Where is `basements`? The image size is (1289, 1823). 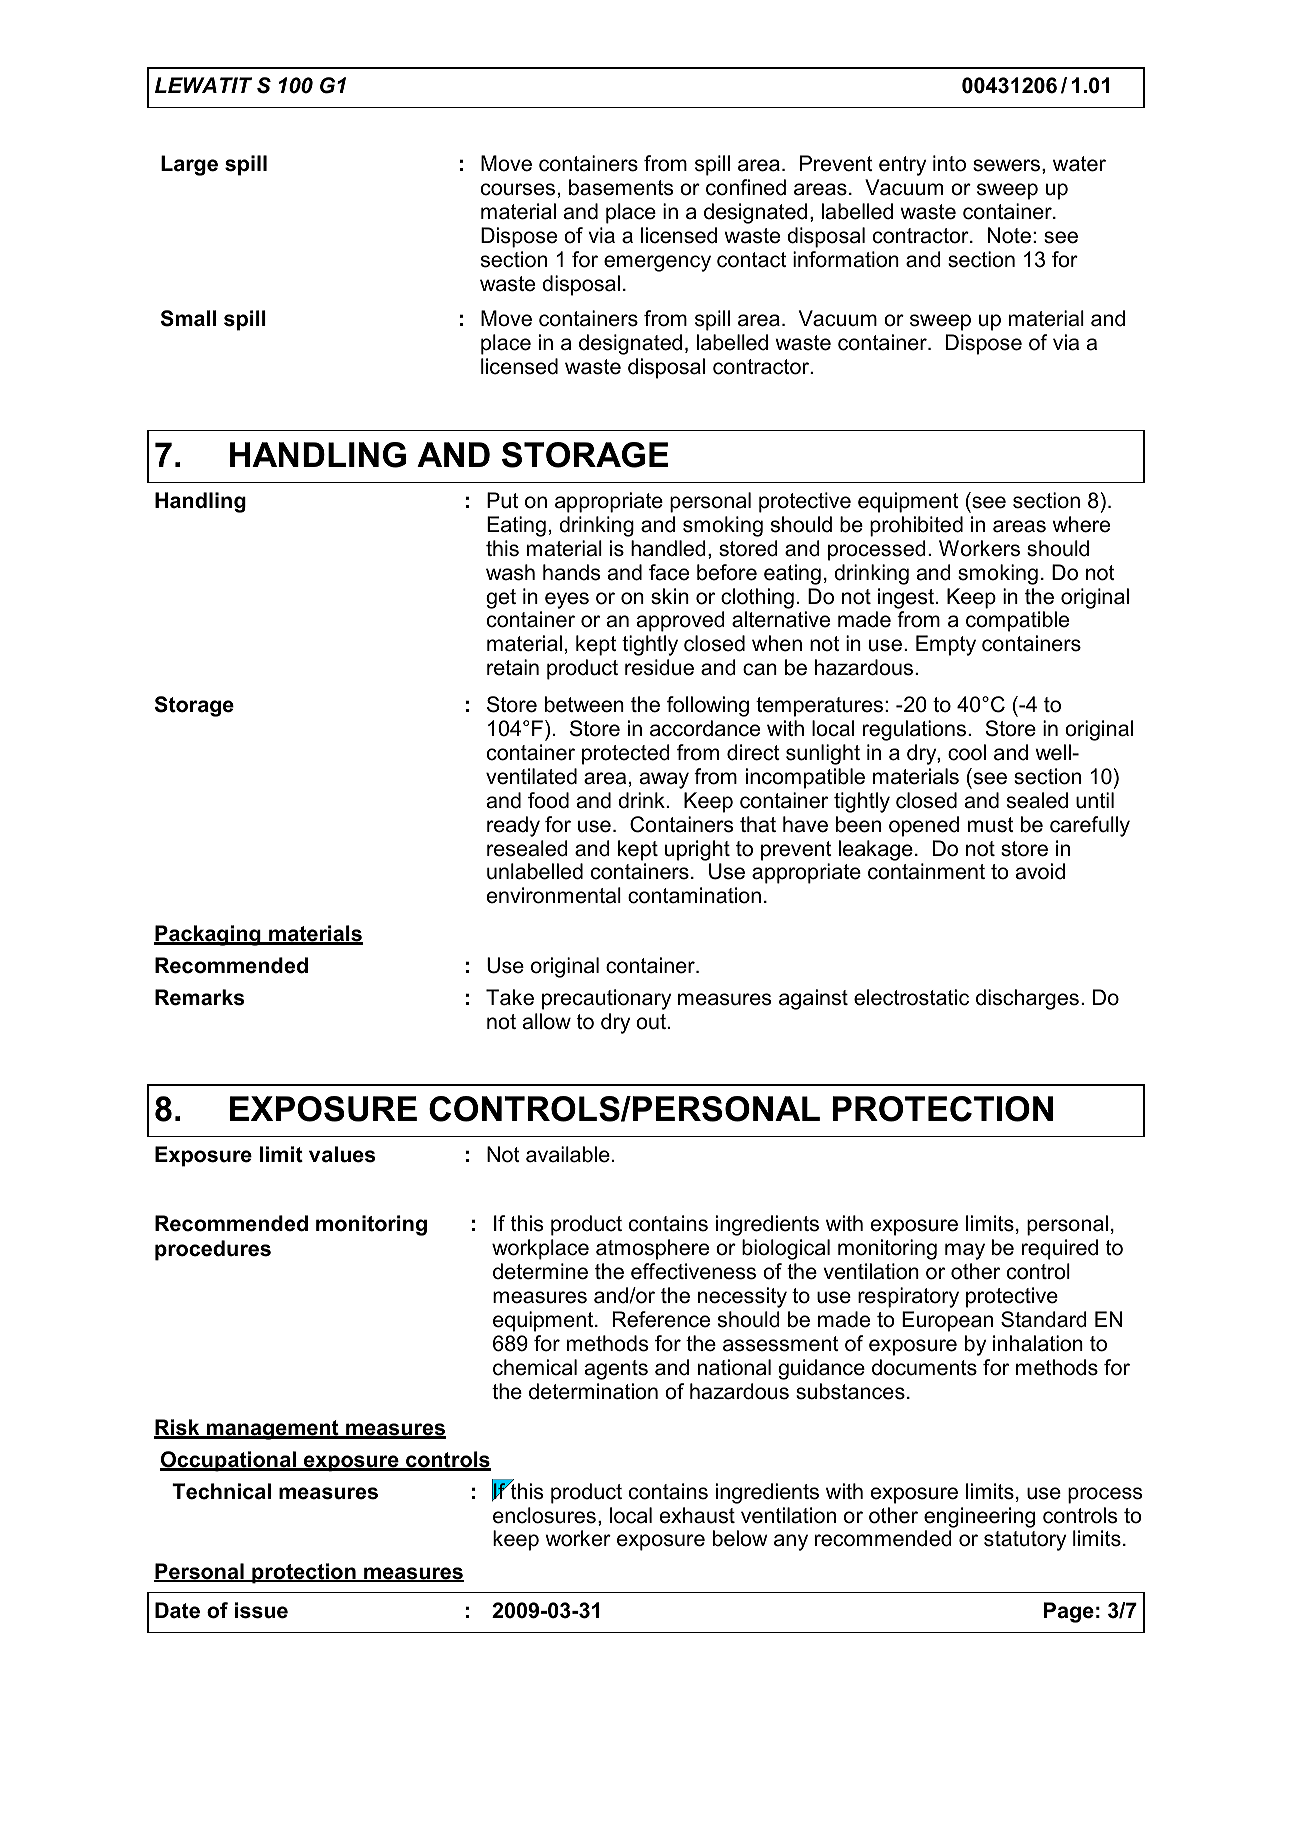 basements is located at coordinates (621, 187).
